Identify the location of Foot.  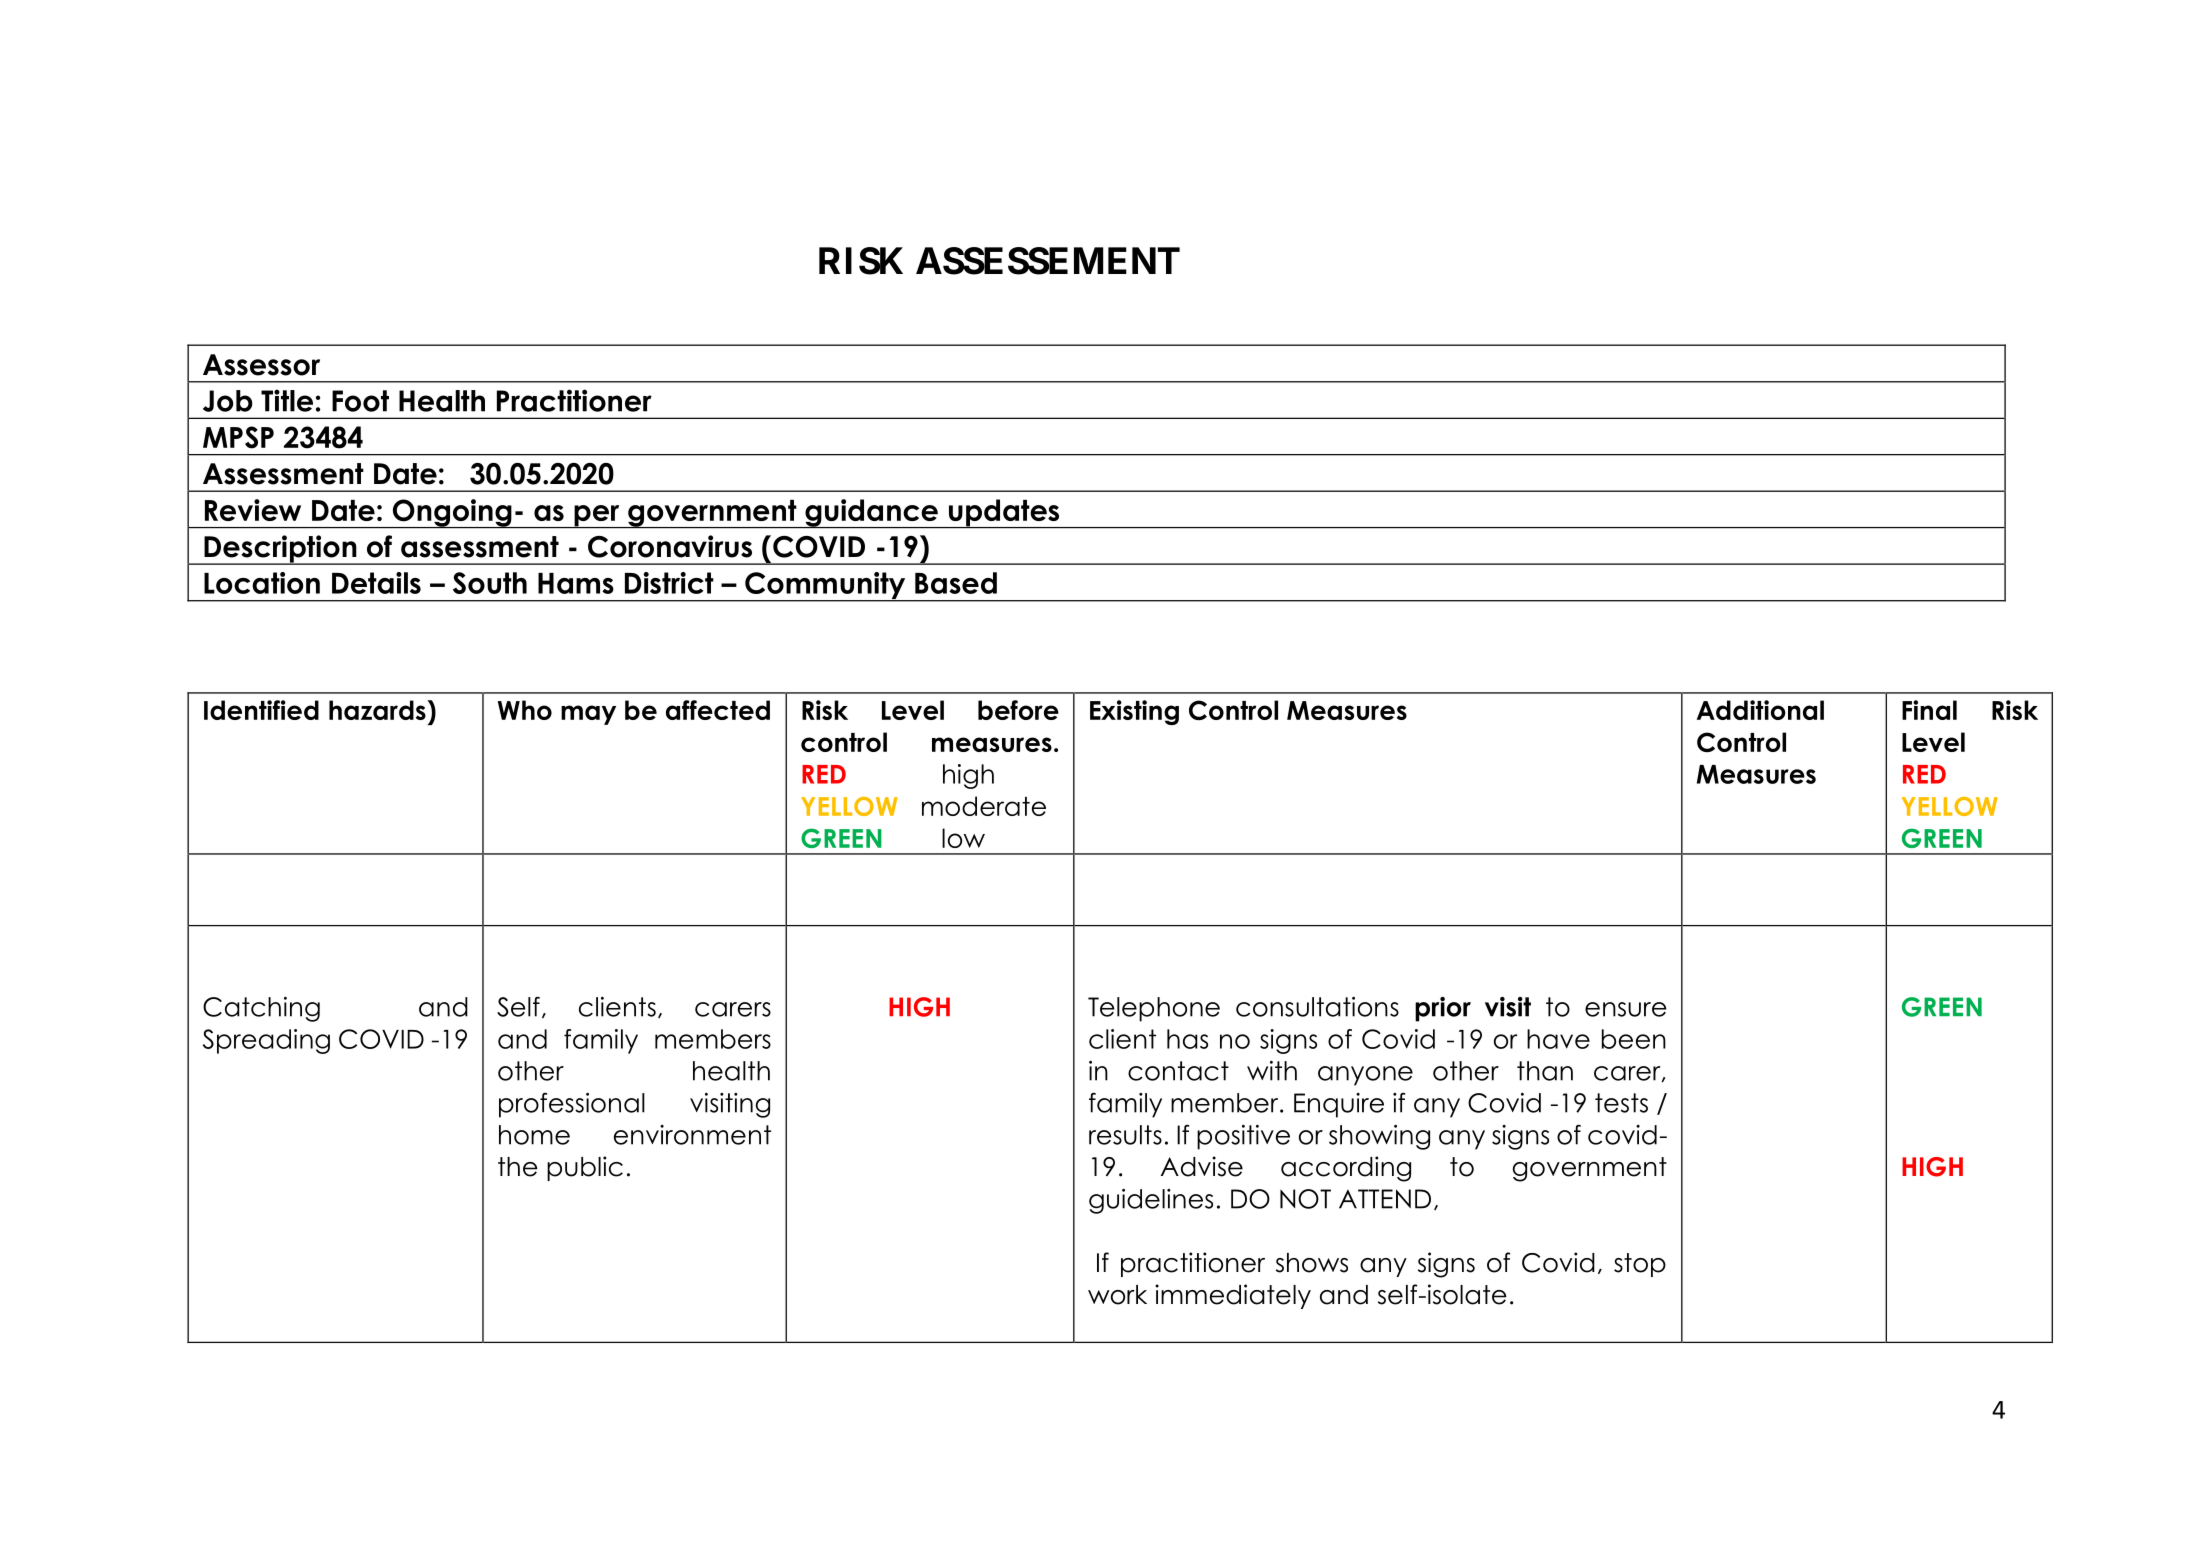
(360, 401).
